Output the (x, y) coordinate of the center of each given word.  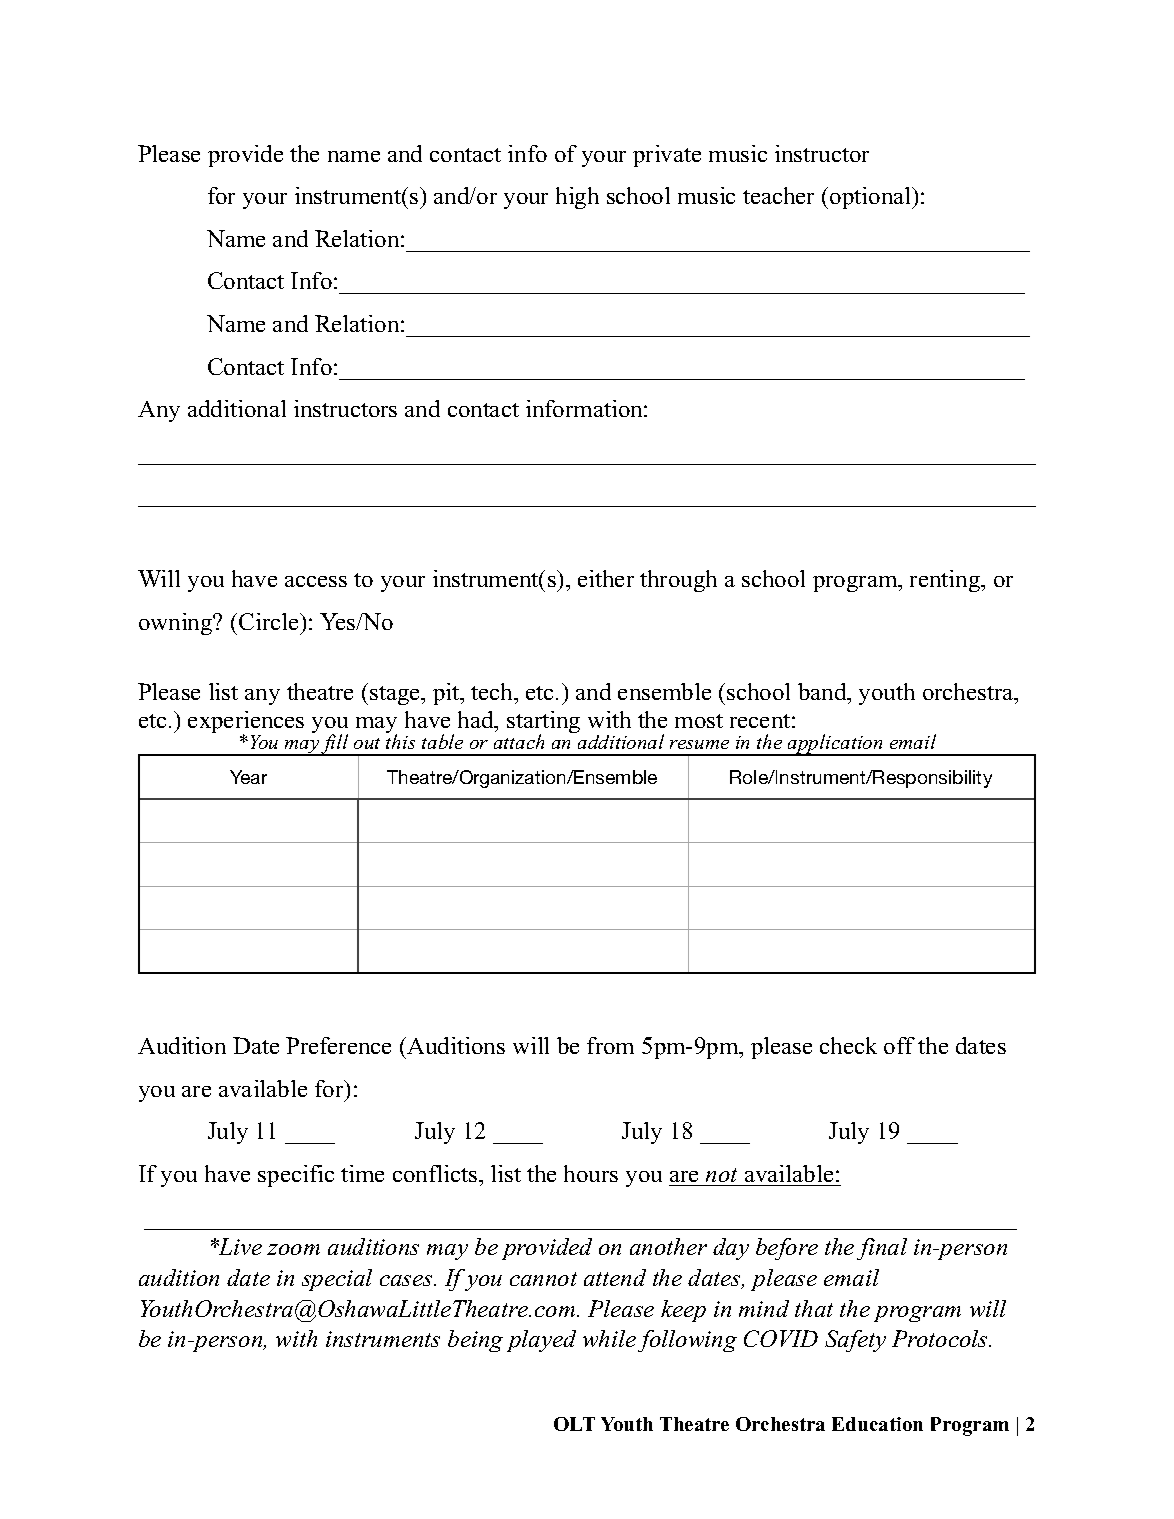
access (316, 581)
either (606, 578)
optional (871, 198)
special (337, 1280)
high (577, 198)
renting (946, 581)
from (610, 1045)
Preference (338, 1045)
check (848, 1045)
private (667, 156)
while (609, 1338)
